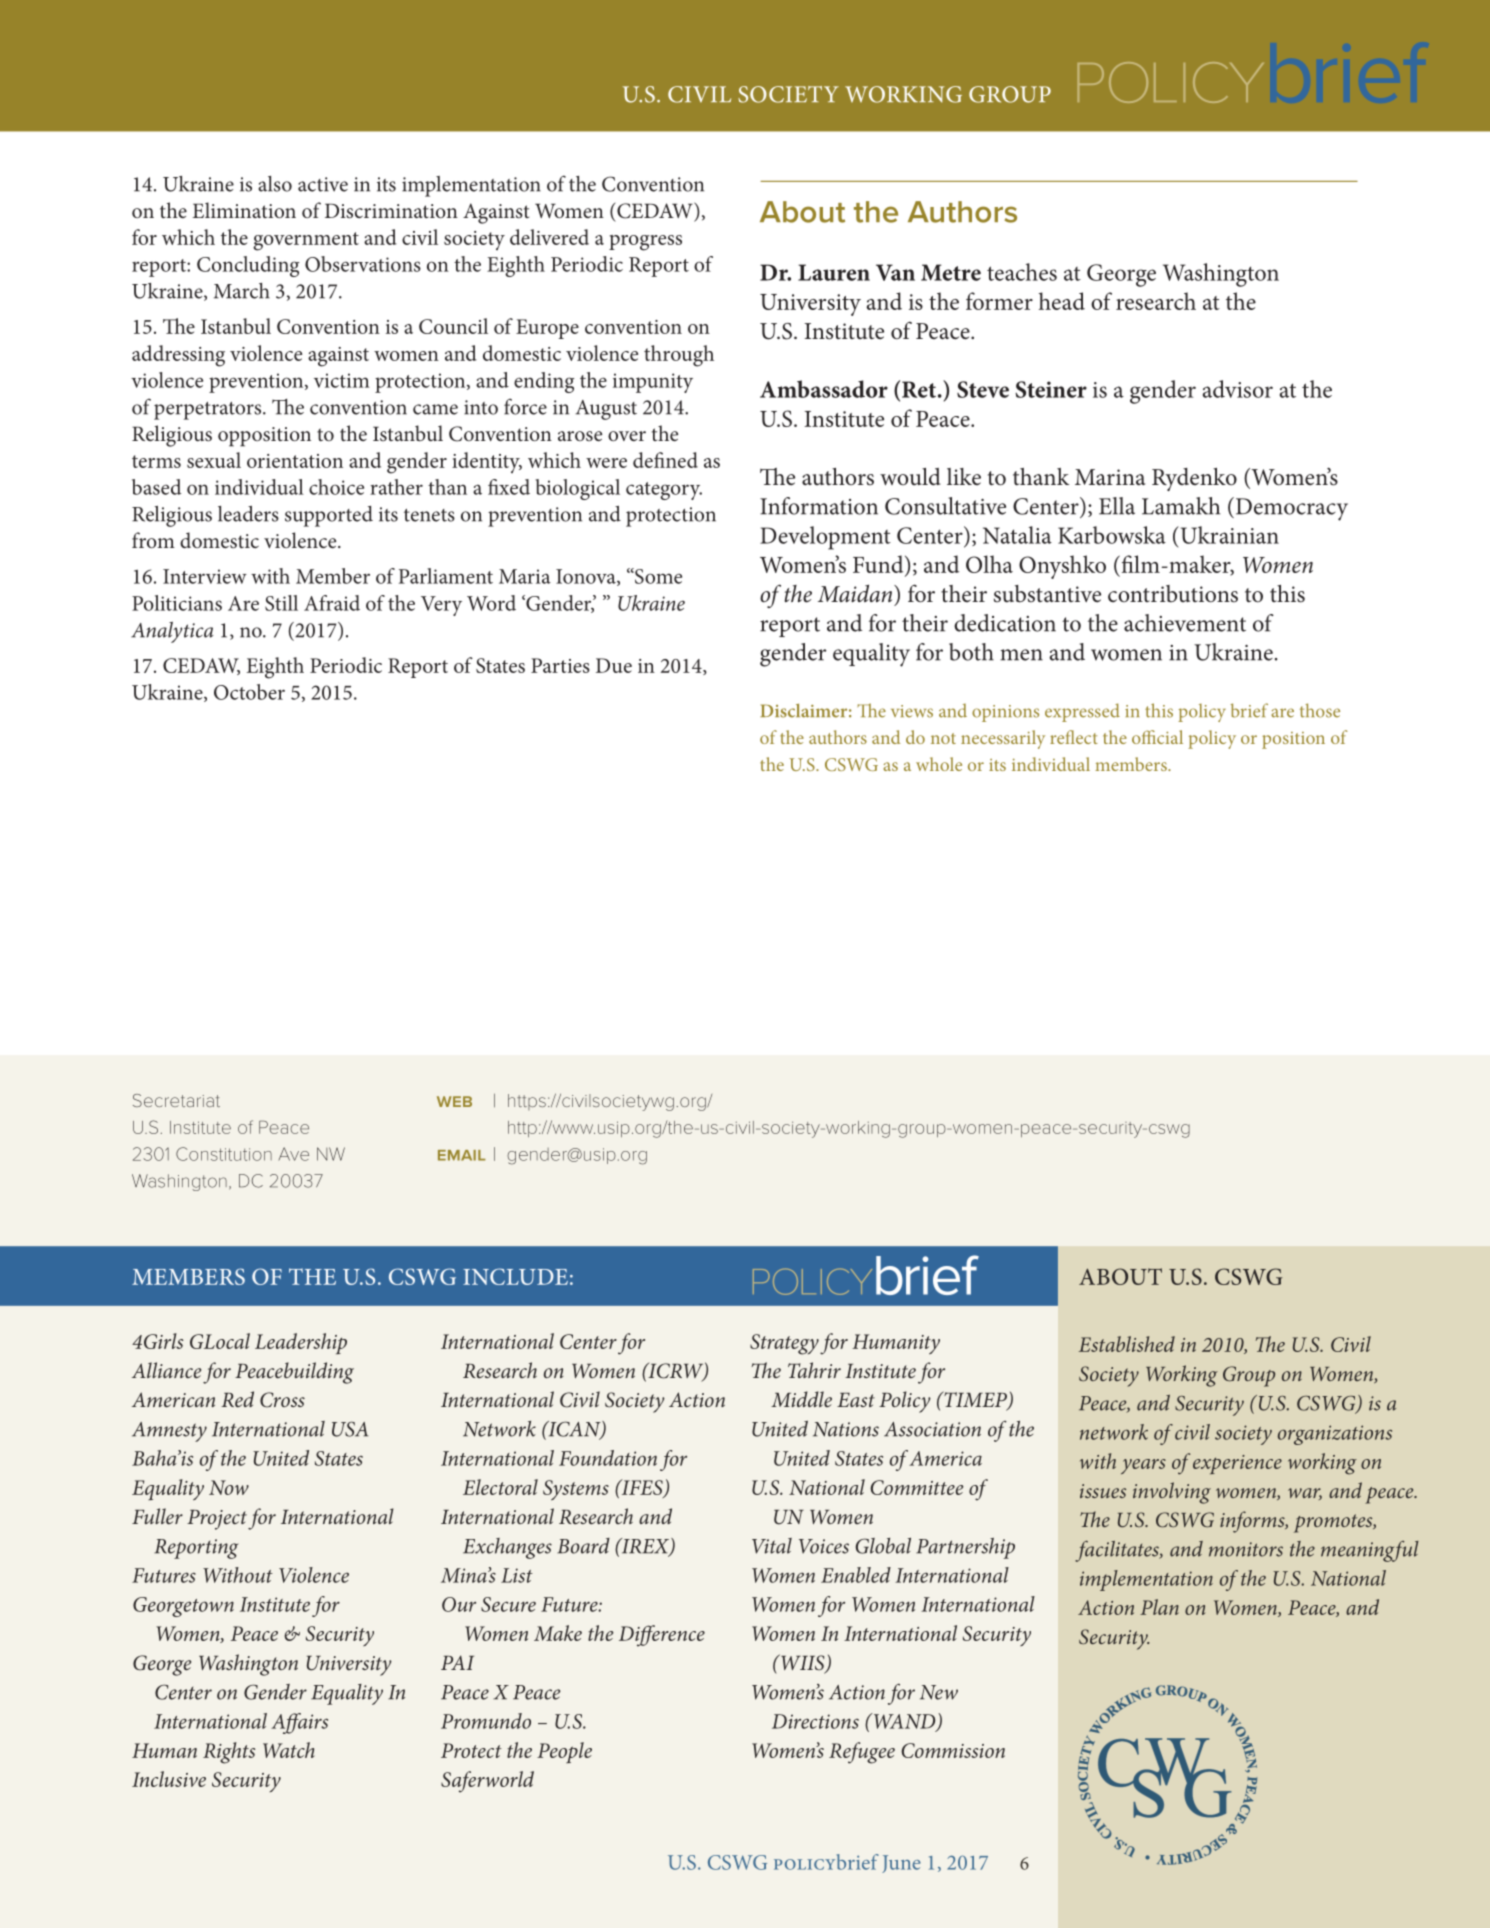 Image resolution: width=1490 pixels, height=1928 pixels. Describe the element at coordinates (289, 1750) in the document. I see `Watch` at that location.
